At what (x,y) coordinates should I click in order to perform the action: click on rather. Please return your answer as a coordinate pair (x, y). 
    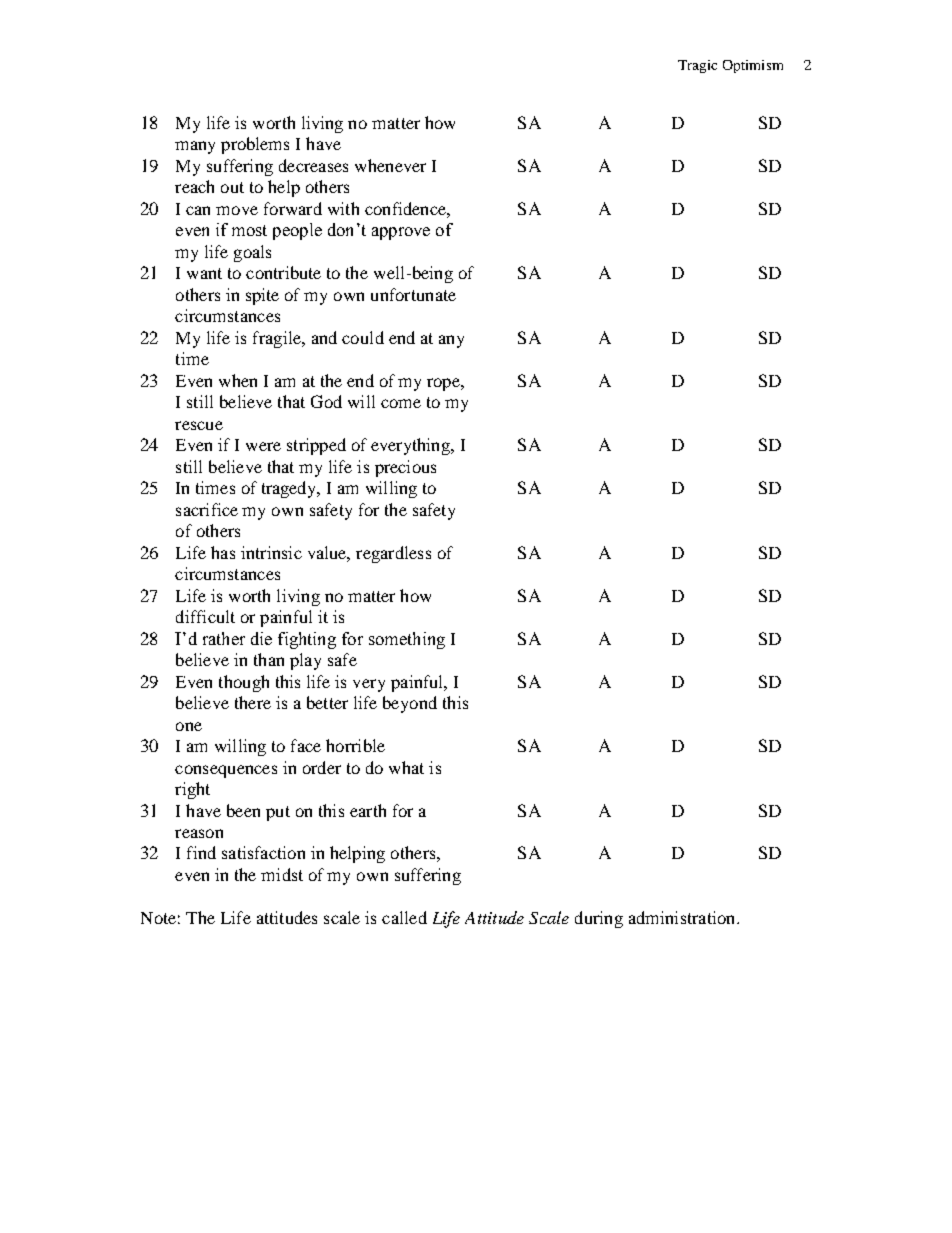
    Looking at the image, I should click on (224, 638).
